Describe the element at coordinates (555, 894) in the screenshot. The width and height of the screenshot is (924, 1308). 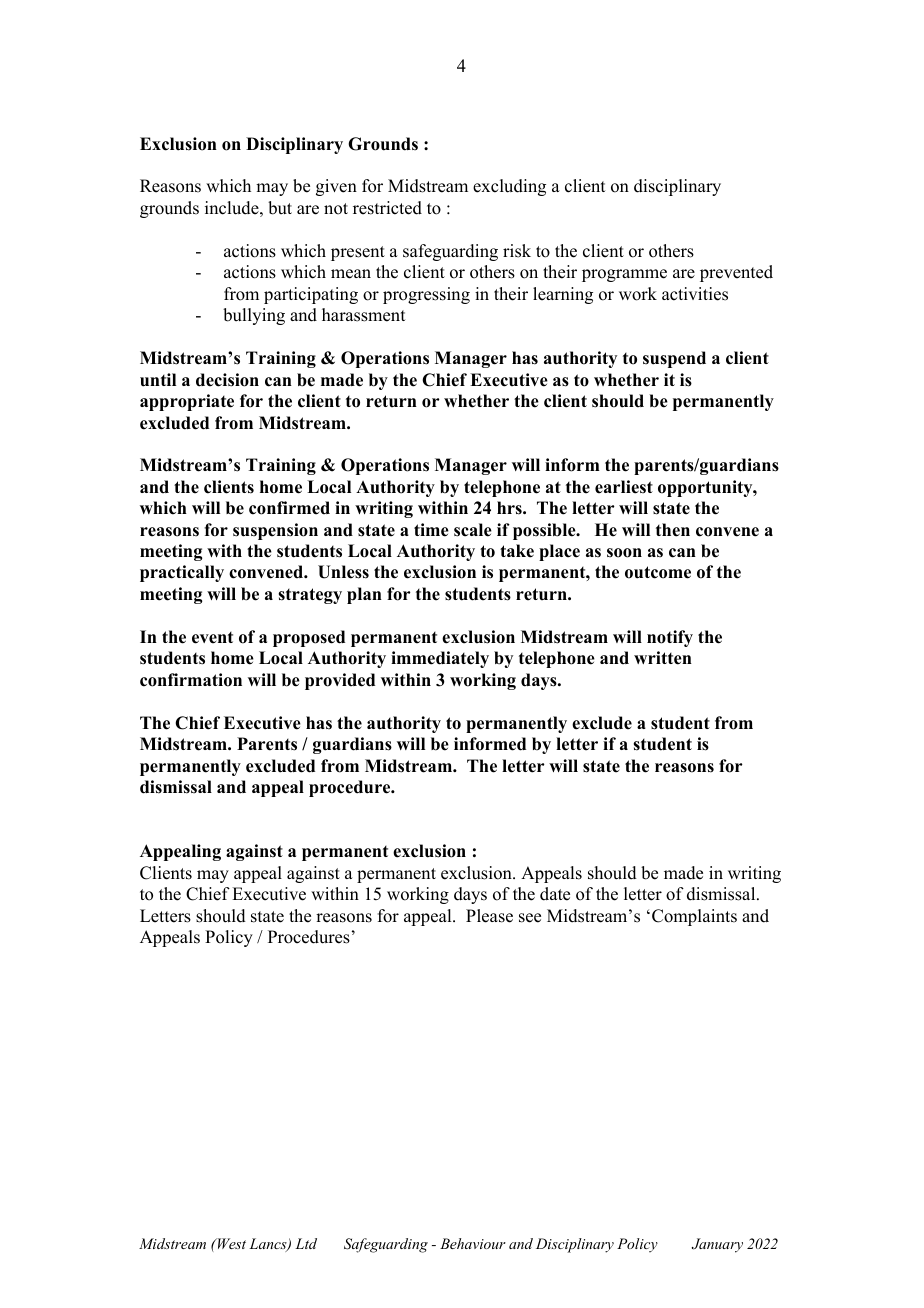
I see `date` at that location.
